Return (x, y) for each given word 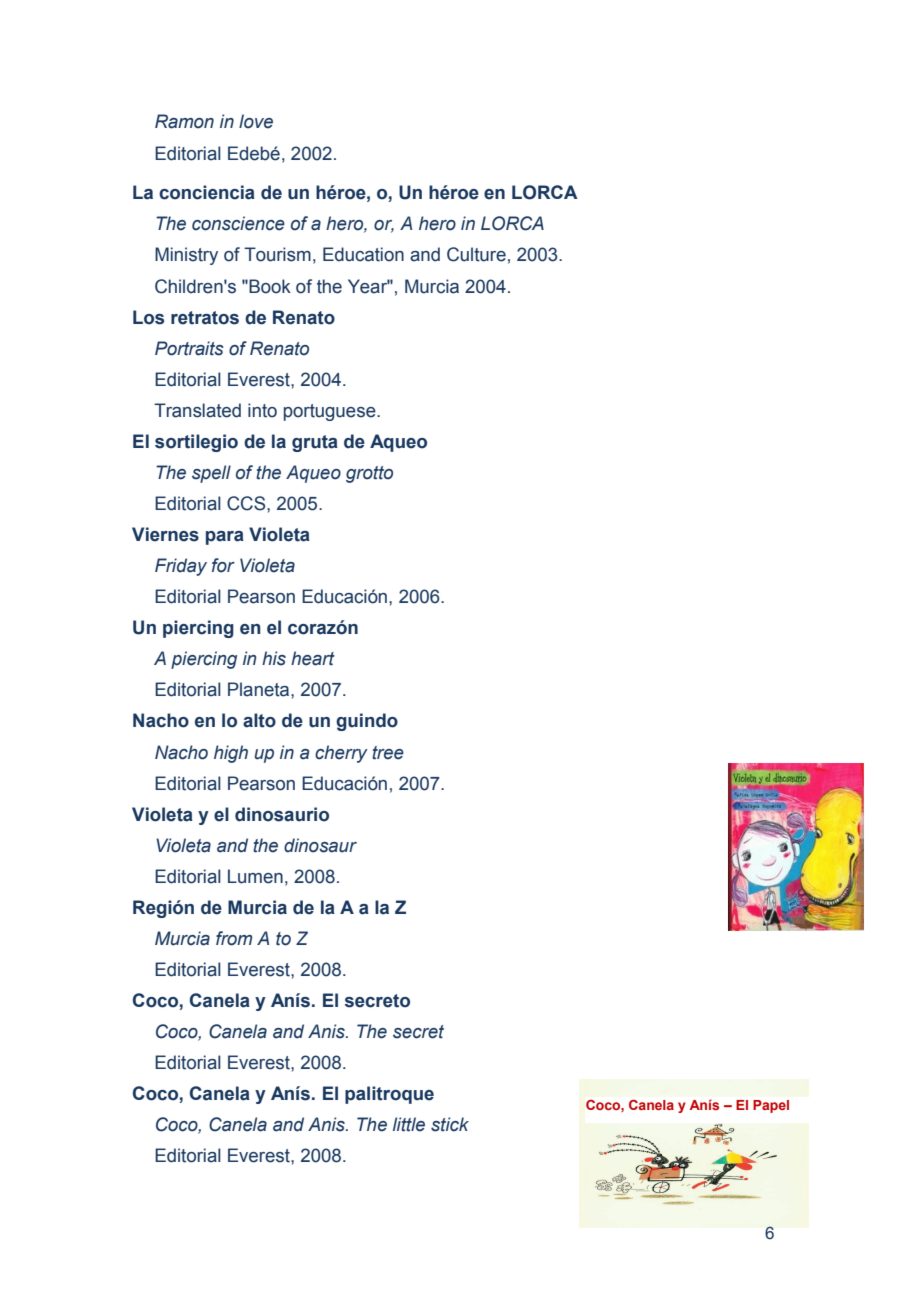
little (409, 1124)
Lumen (255, 876)
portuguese (331, 412)
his (274, 658)
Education (363, 254)
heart (313, 658)
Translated (197, 410)
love (256, 121)
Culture (476, 254)
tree (388, 753)
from (234, 938)
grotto (369, 474)
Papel (771, 1106)
